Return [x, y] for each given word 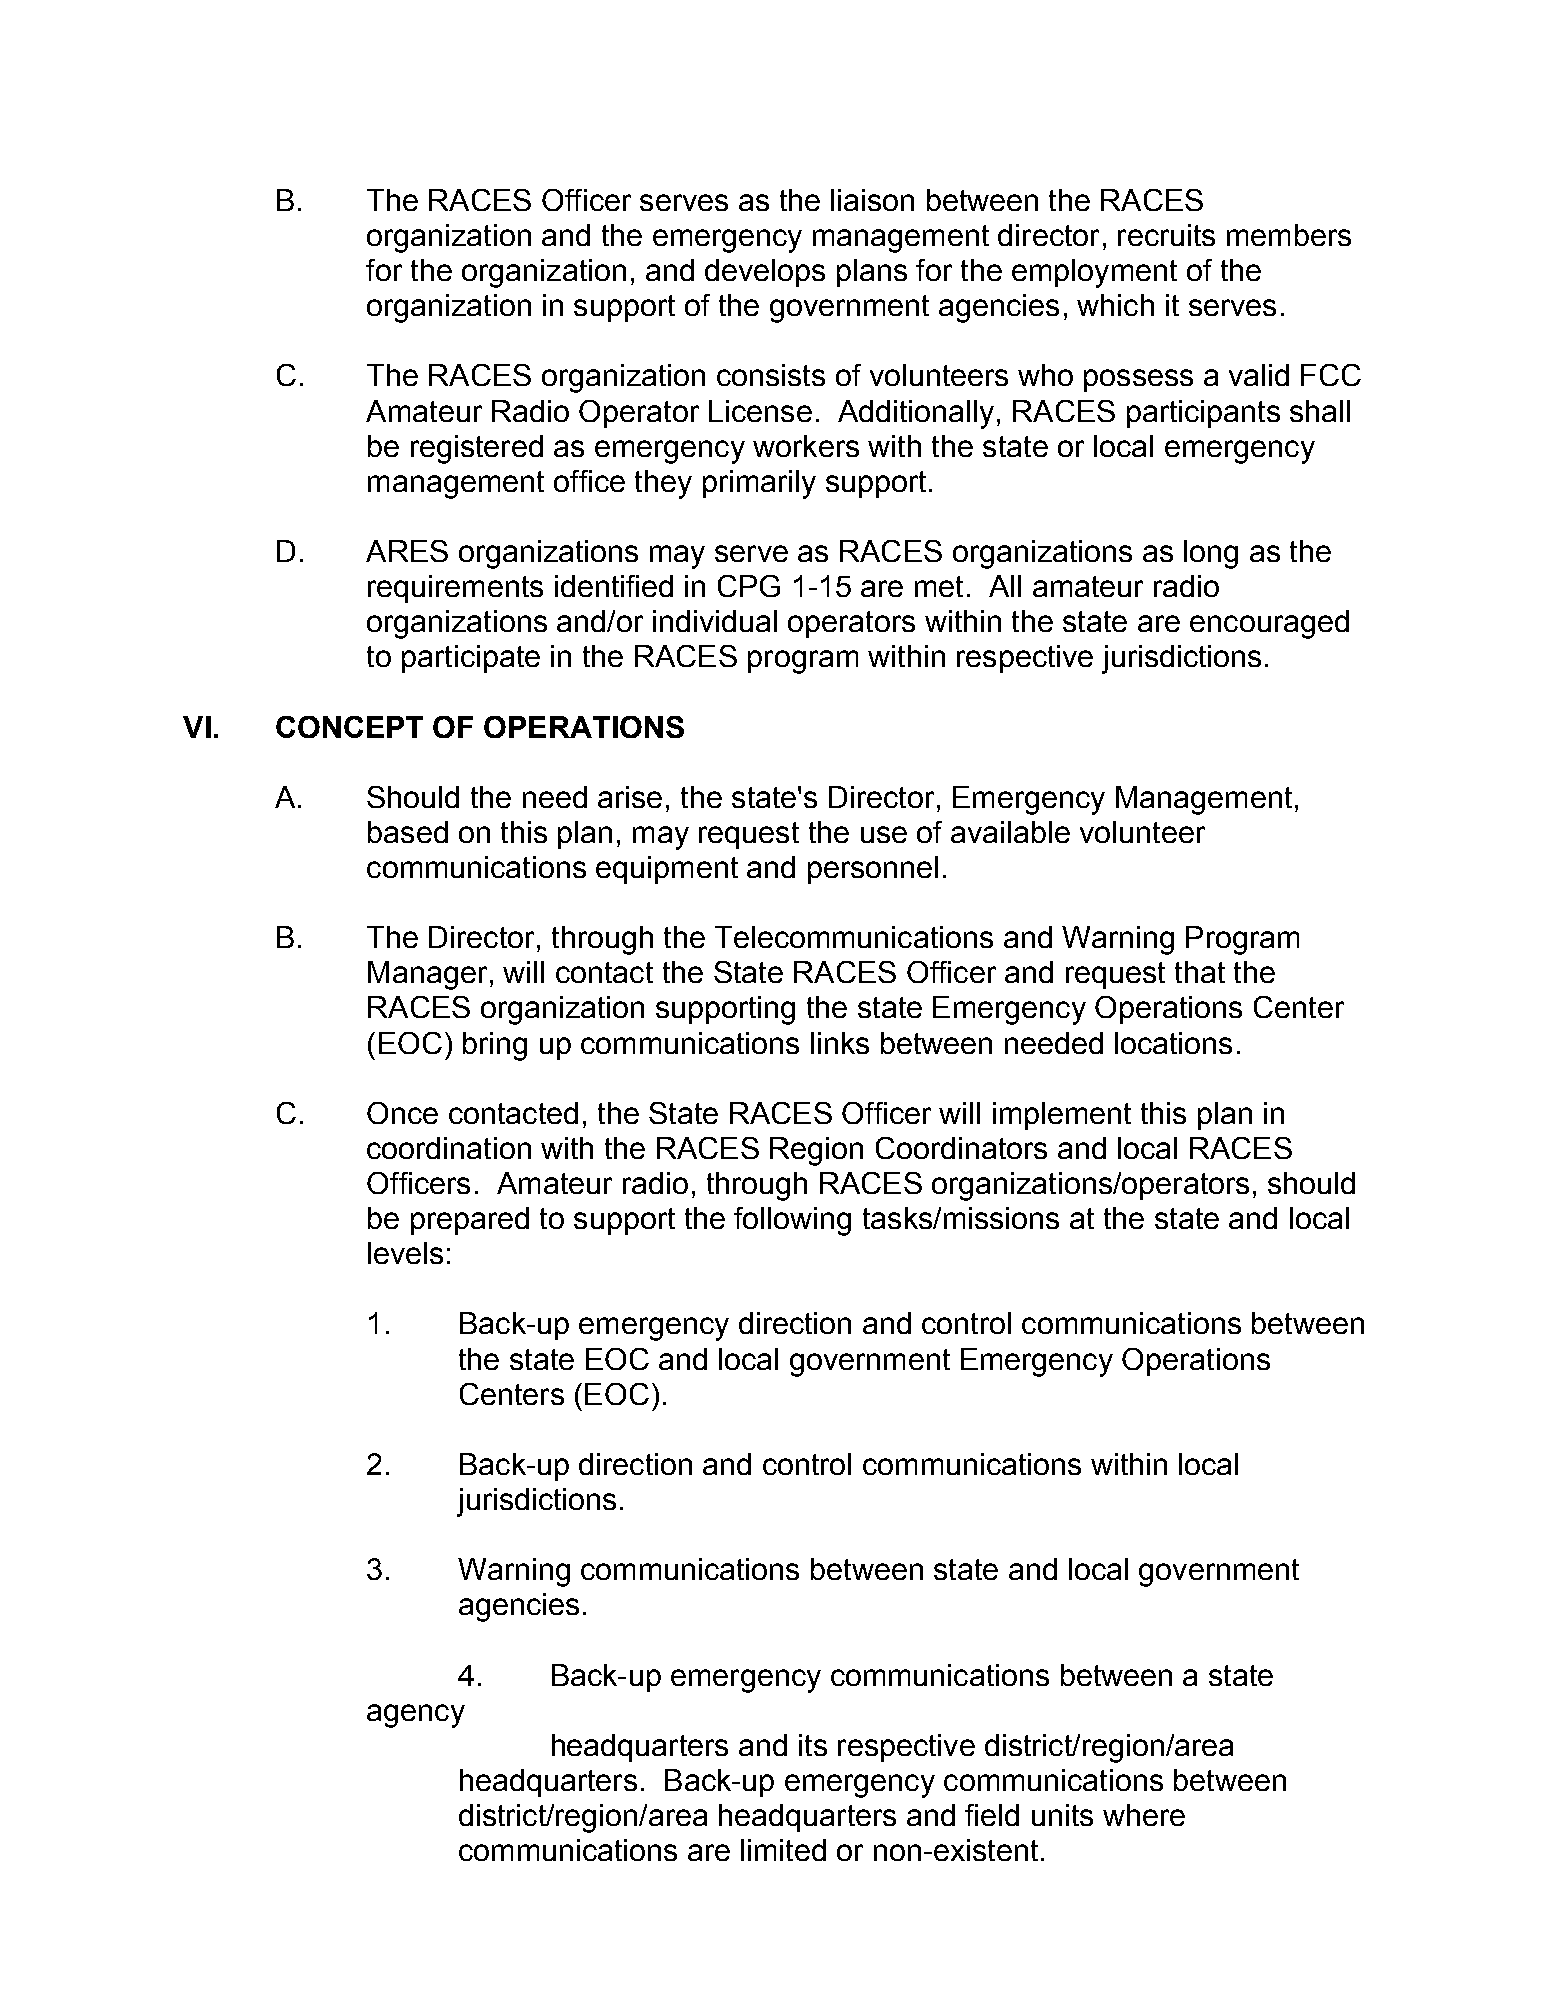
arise [630, 797]
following [792, 1221]
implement [1062, 1116]
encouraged [1269, 624]
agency [416, 1716]
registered [477, 449]
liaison [872, 200]
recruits [1166, 235]
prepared [470, 1221]
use [884, 834]
